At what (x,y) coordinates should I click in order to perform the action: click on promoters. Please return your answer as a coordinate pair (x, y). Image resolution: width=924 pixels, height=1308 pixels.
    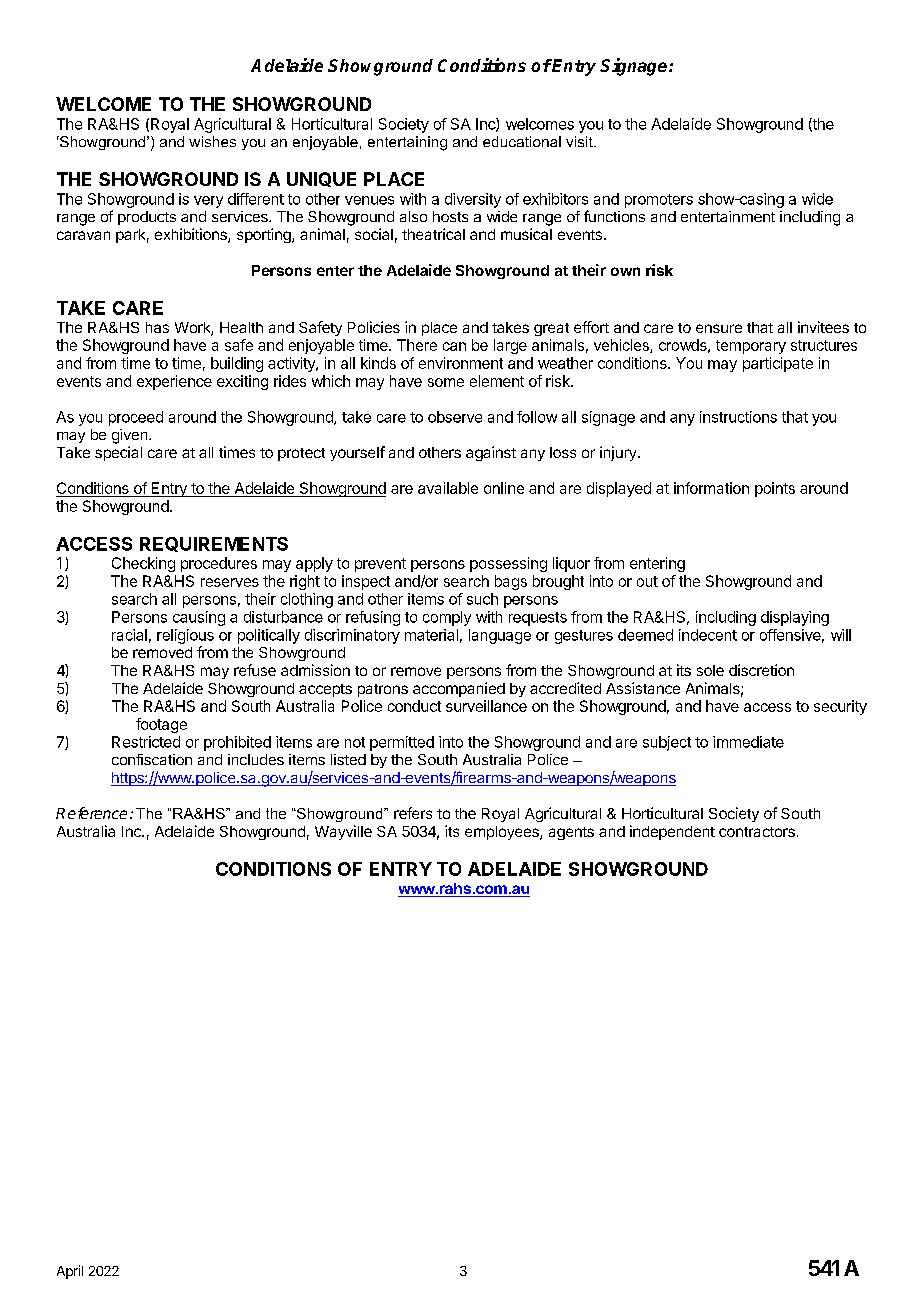
    Looking at the image, I should click on (659, 201).
